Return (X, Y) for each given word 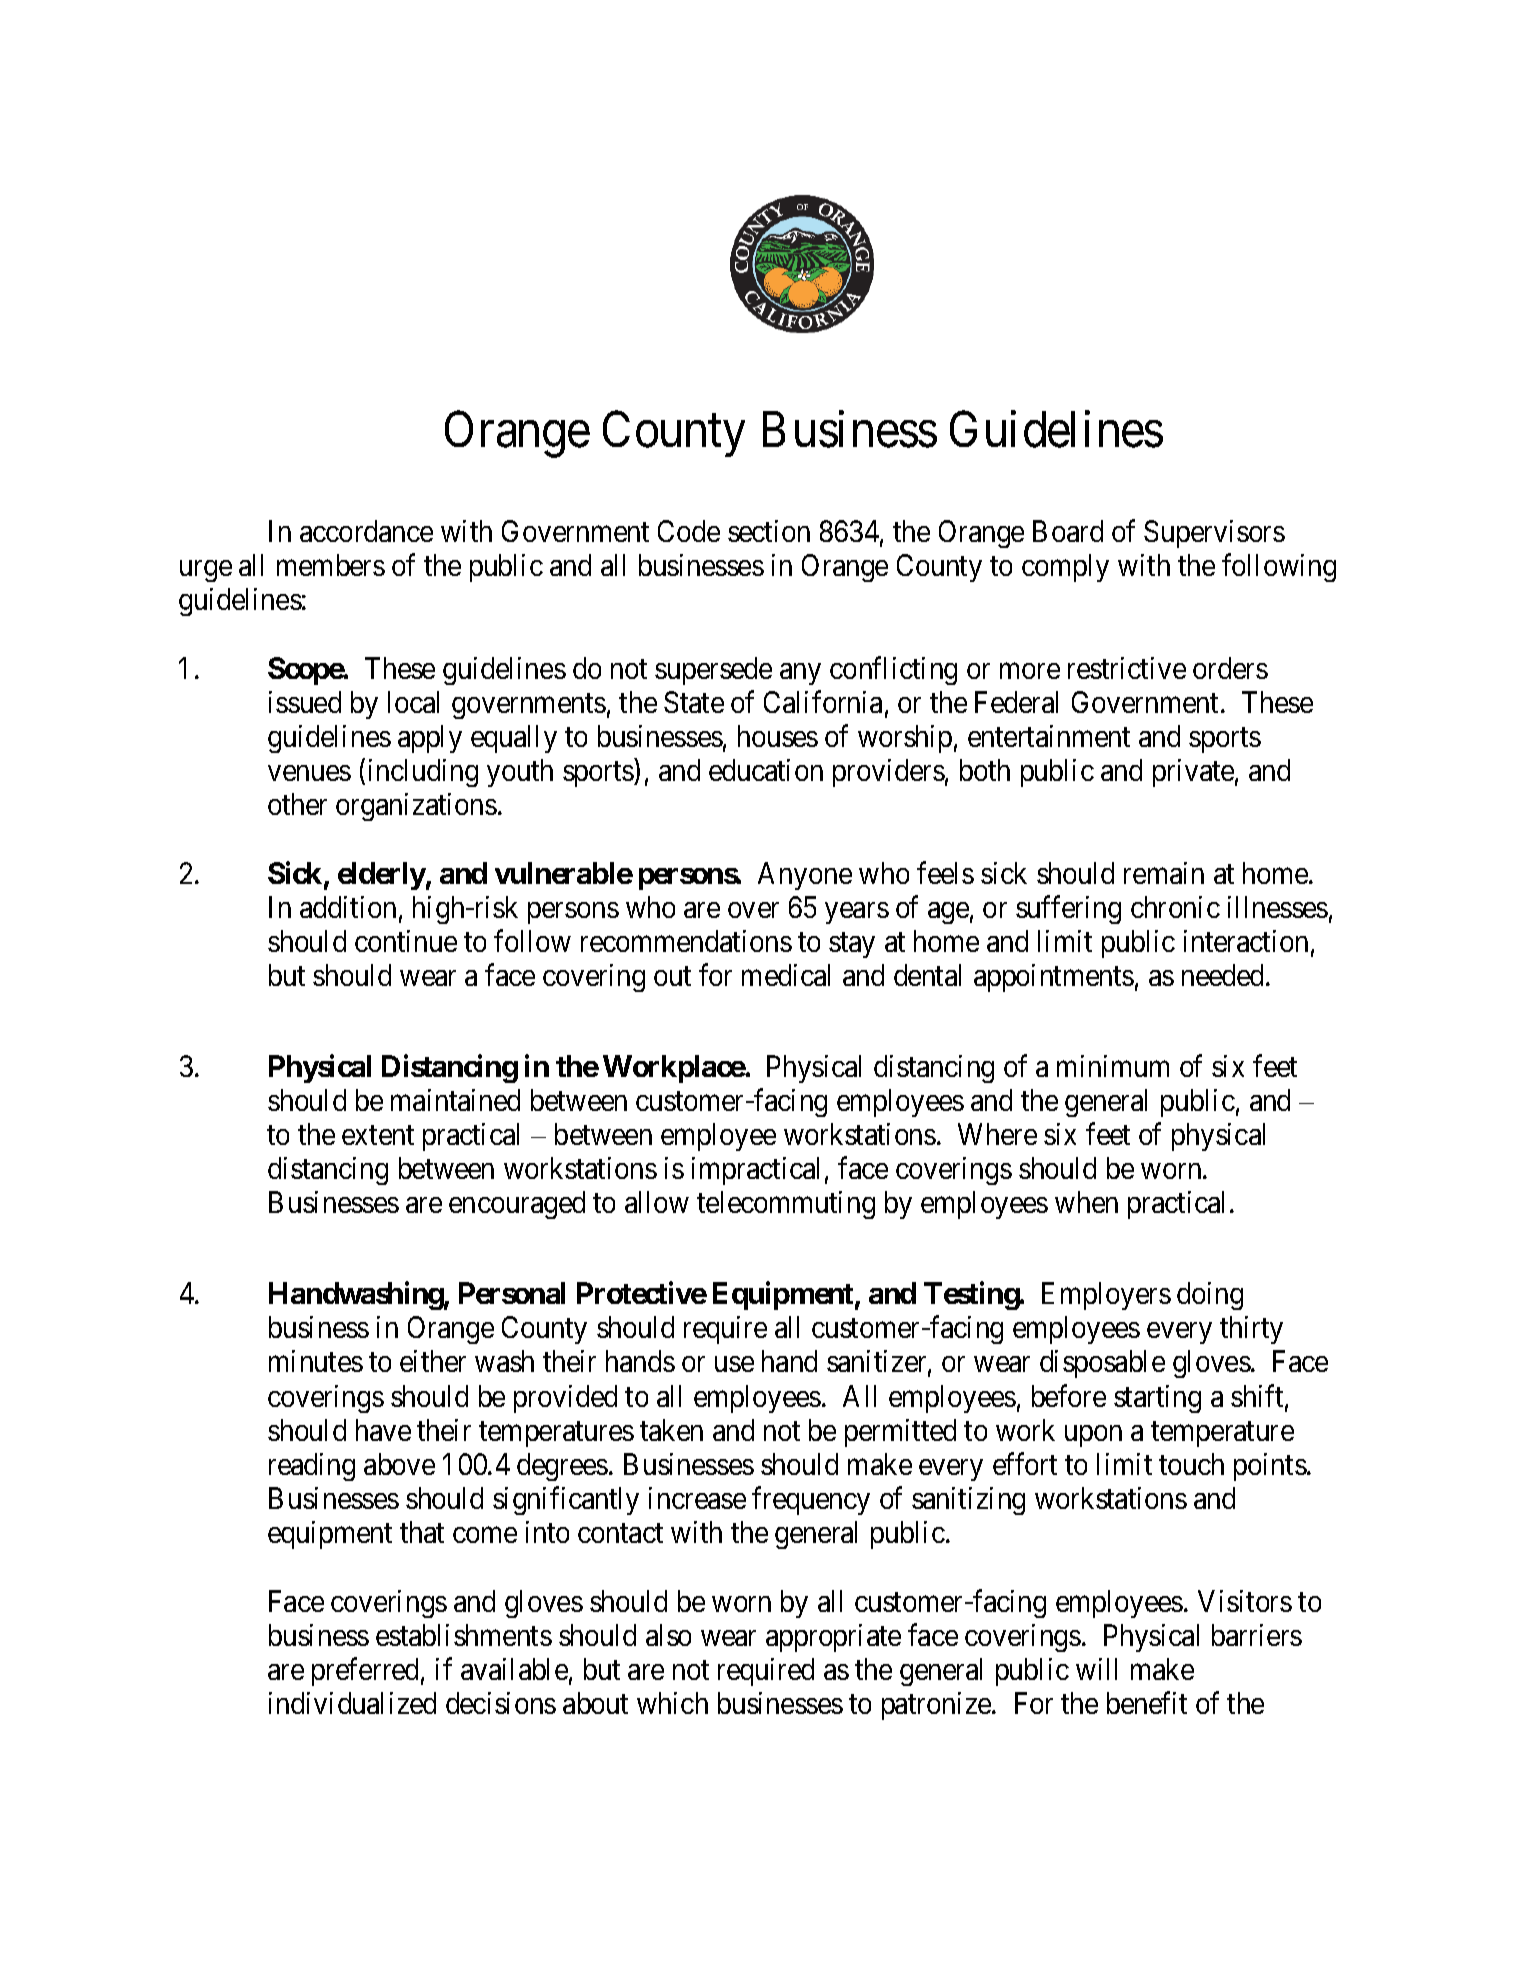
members (331, 565)
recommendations (686, 941)
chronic (1175, 907)
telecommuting (786, 1205)
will (1096, 1669)
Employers (1106, 1296)
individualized (352, 1703)
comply (1065, 568)
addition (348, 907)
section (769, 531)
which (672, 1703)
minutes (316, 1361)
